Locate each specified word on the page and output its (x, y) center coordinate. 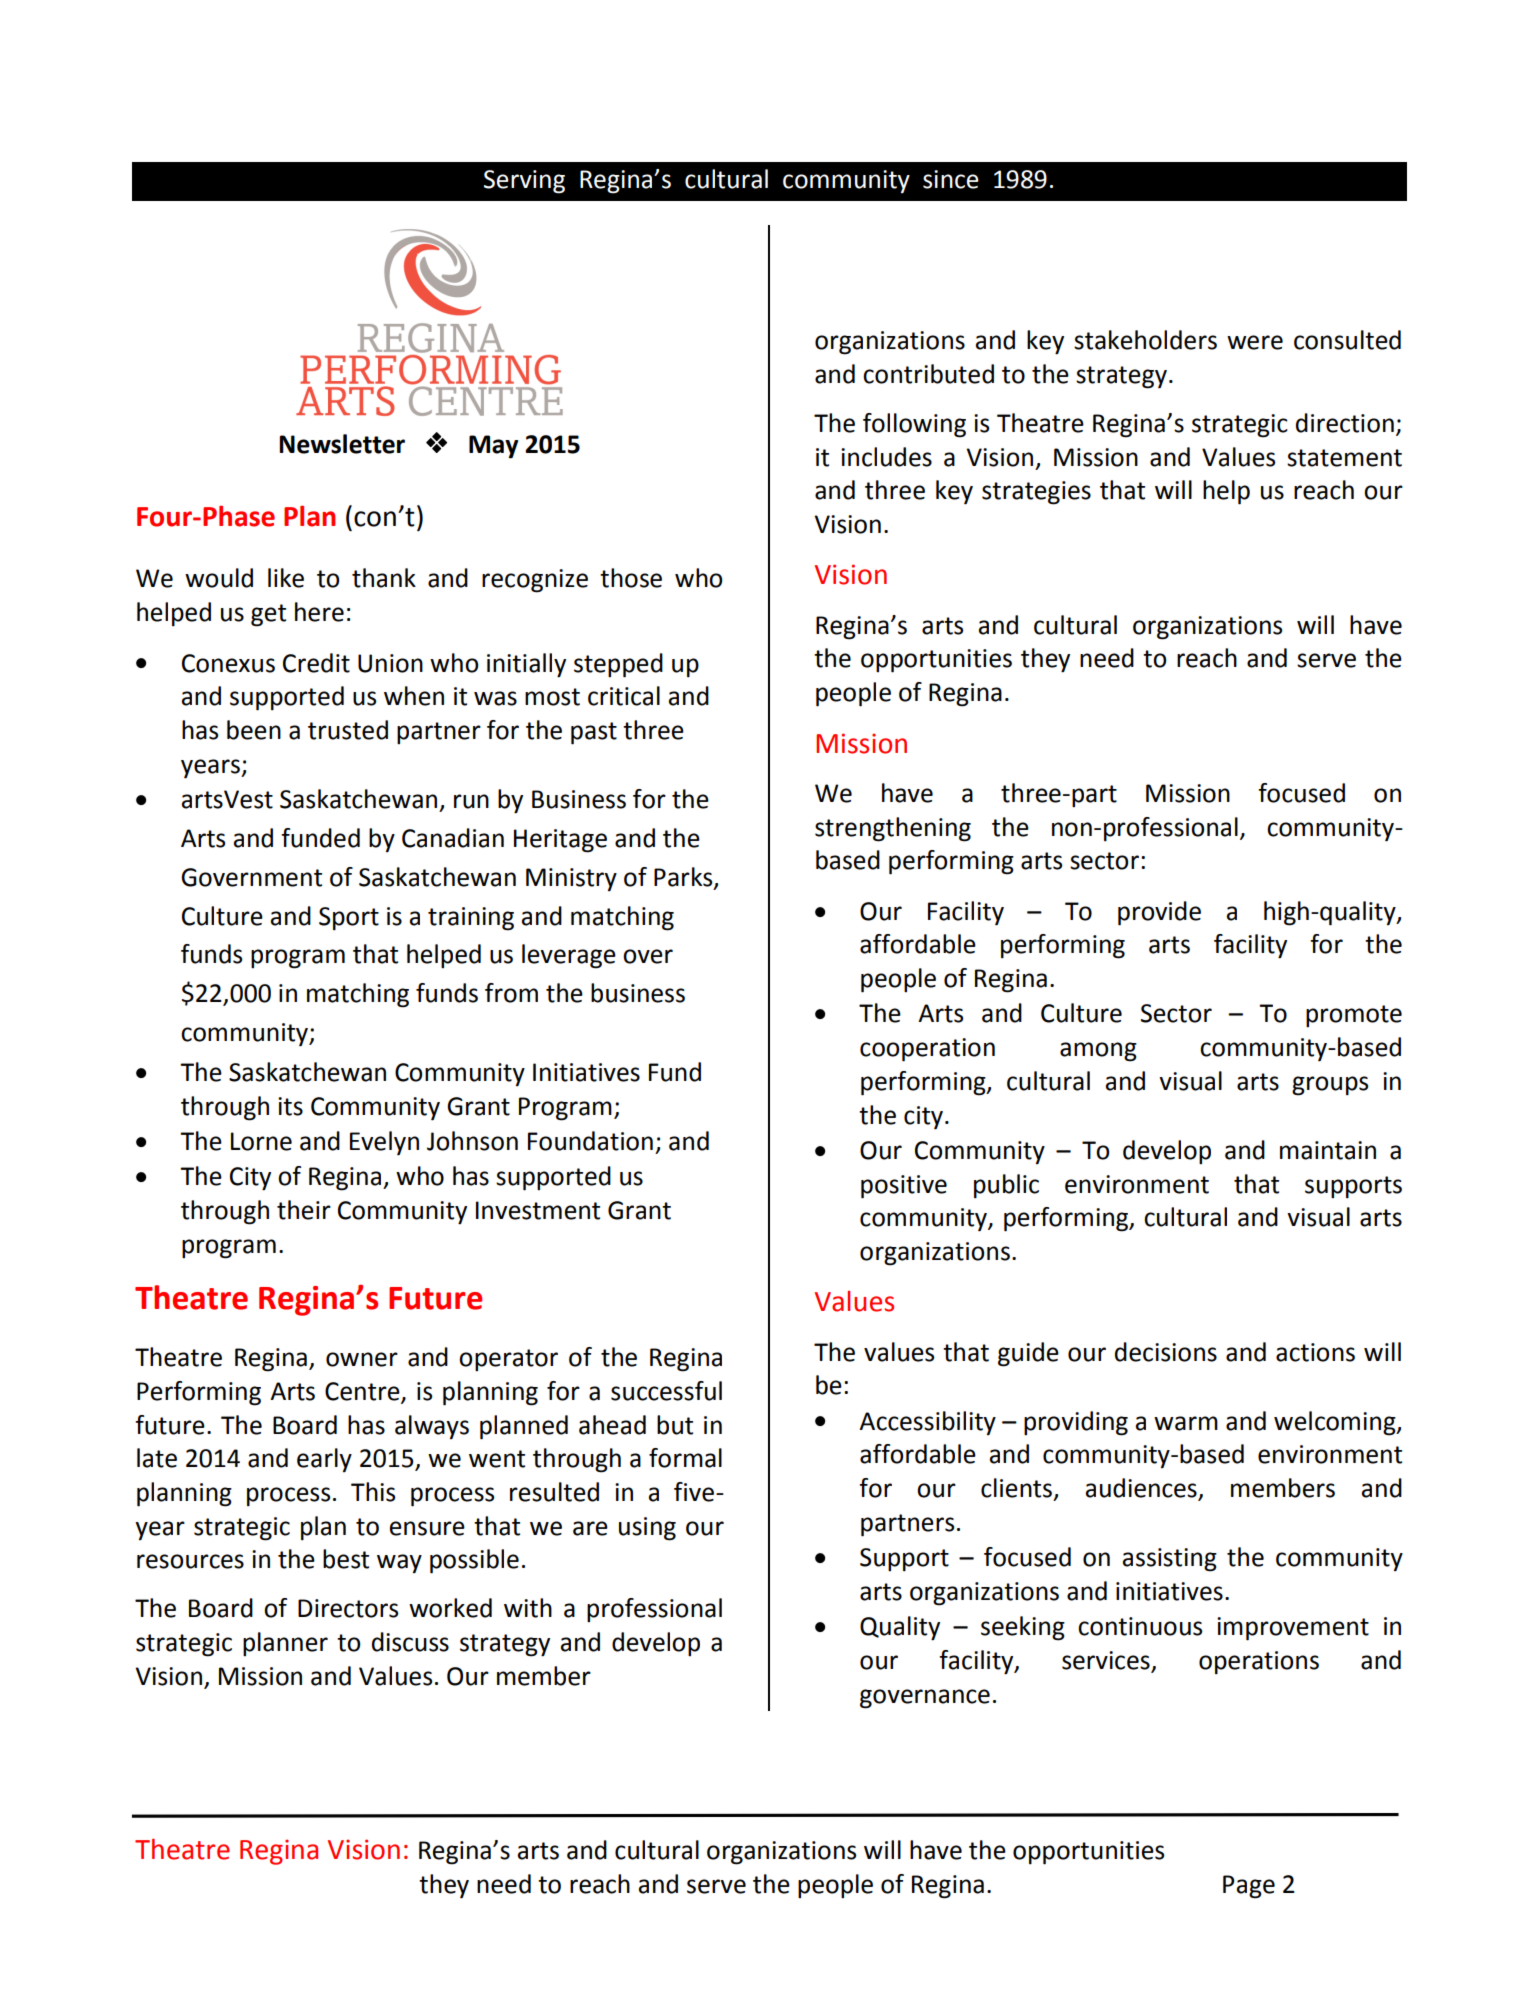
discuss (410, 1642)
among (1098, 1052)
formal (685, 1458)
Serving (524, 182)
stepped (618, 665)
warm (1186, 1423)
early (324, 1460)
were (1255, 342)
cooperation (927, 1050)
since (951, 179)
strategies (1036, 493)
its (290, 1106)
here (319, 612)
